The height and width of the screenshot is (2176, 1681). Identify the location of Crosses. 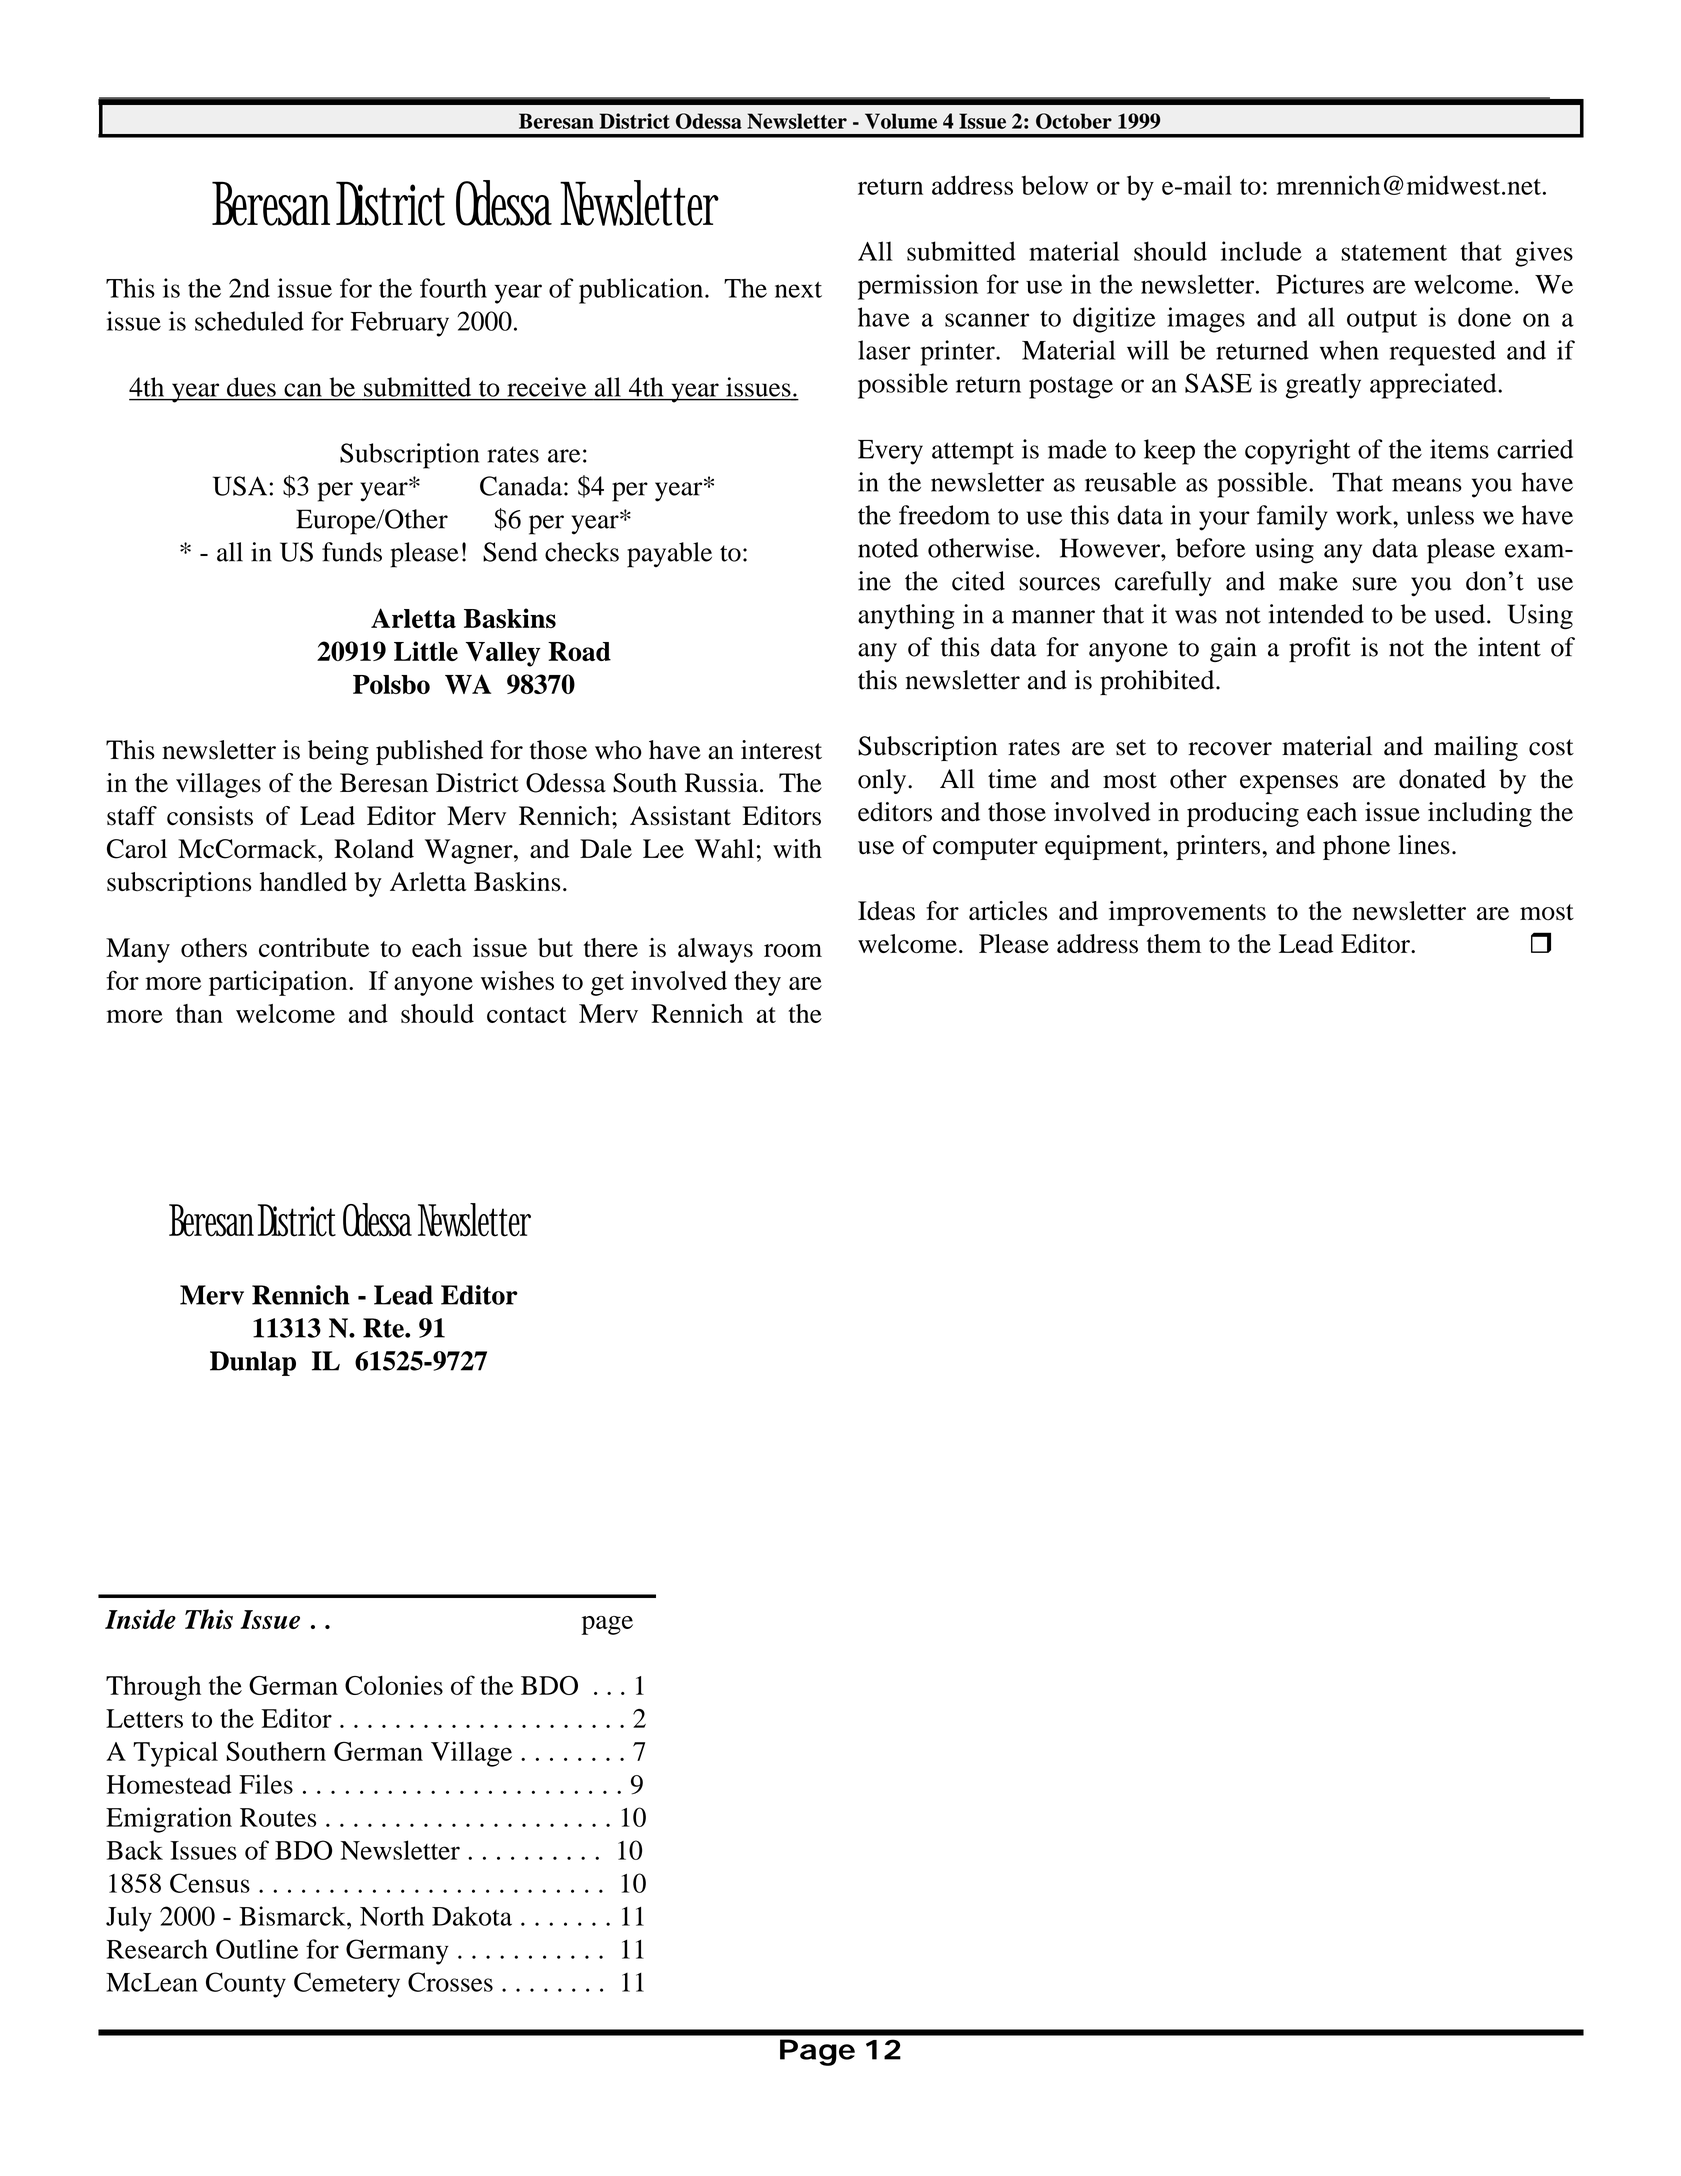
(450, 1982).
